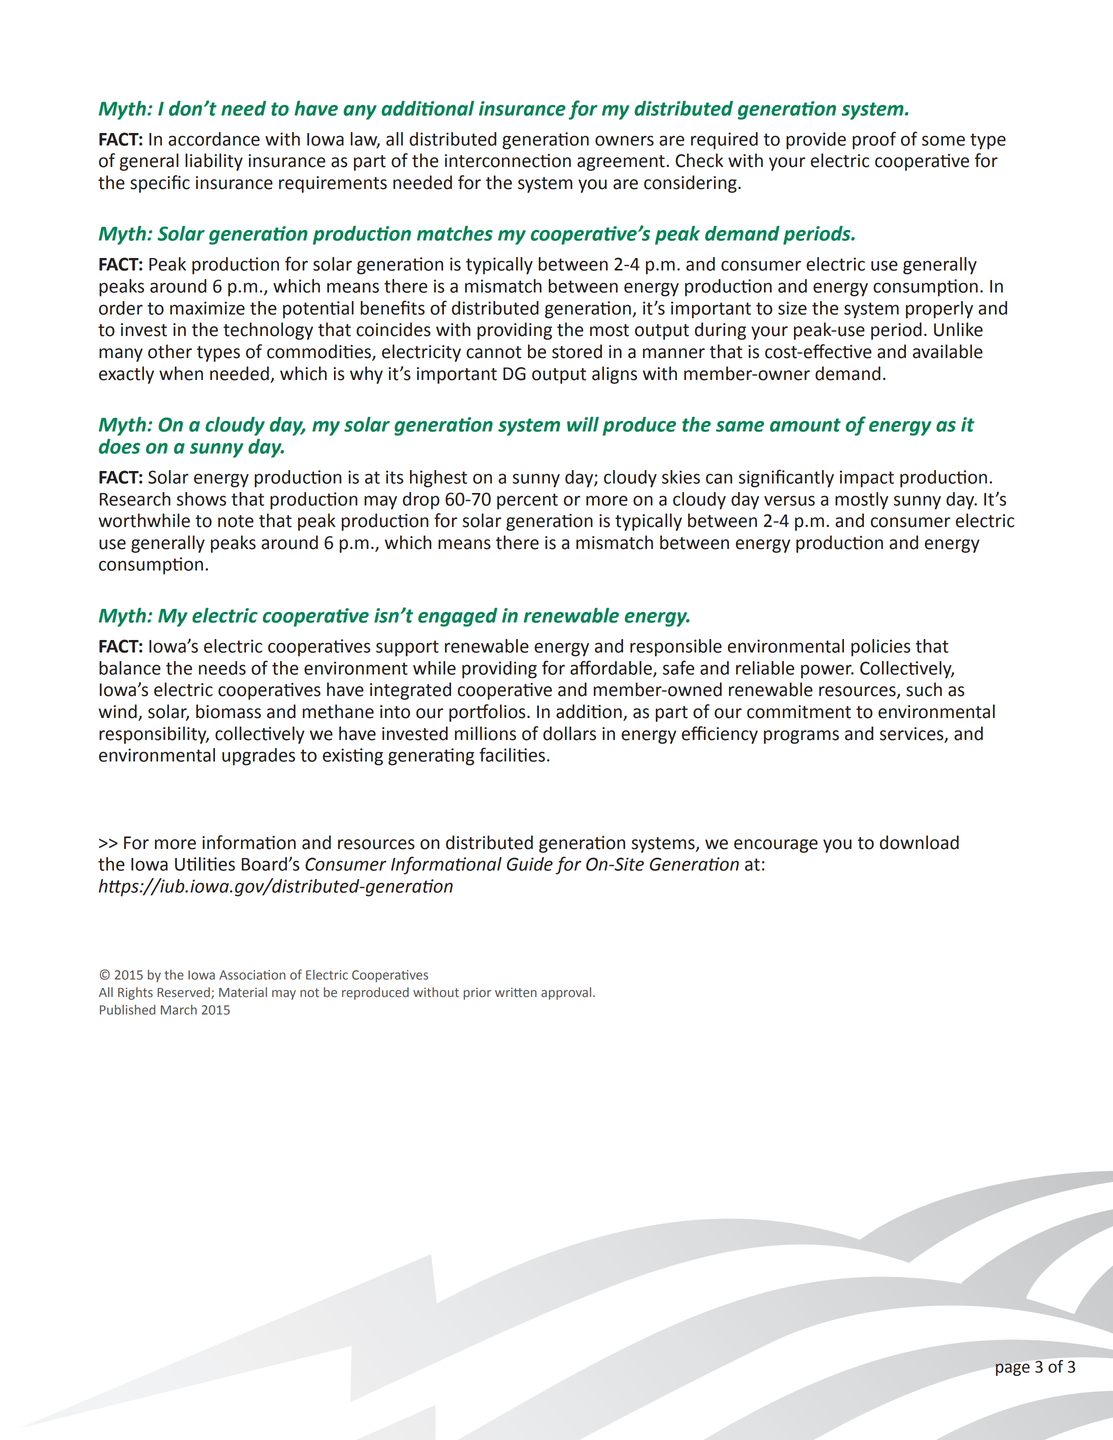  Describe the element at coordinates (258, 757) in the screenshot. I see `upgrades` at that location.
